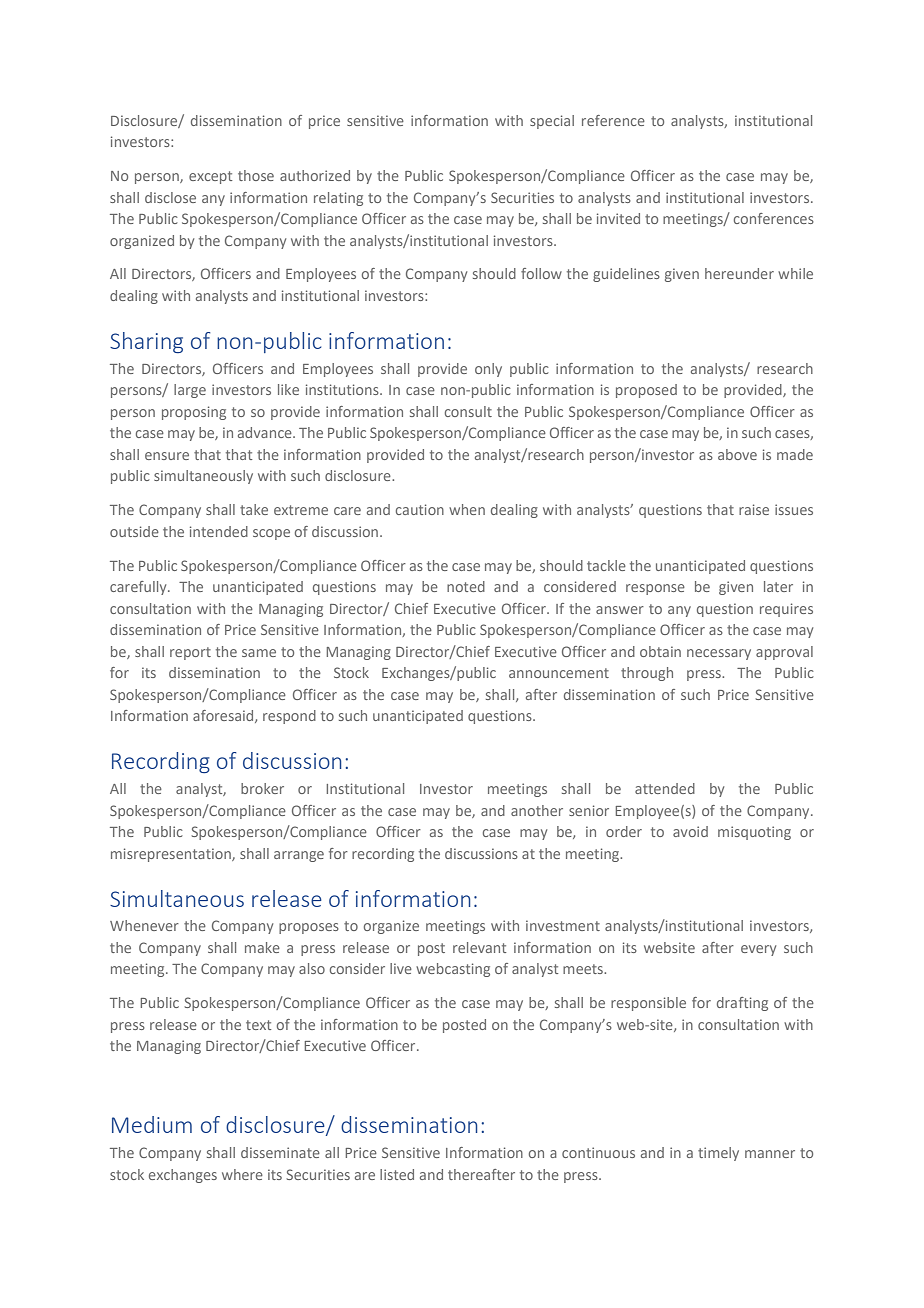  I want to click on special, so click(552, 122).
